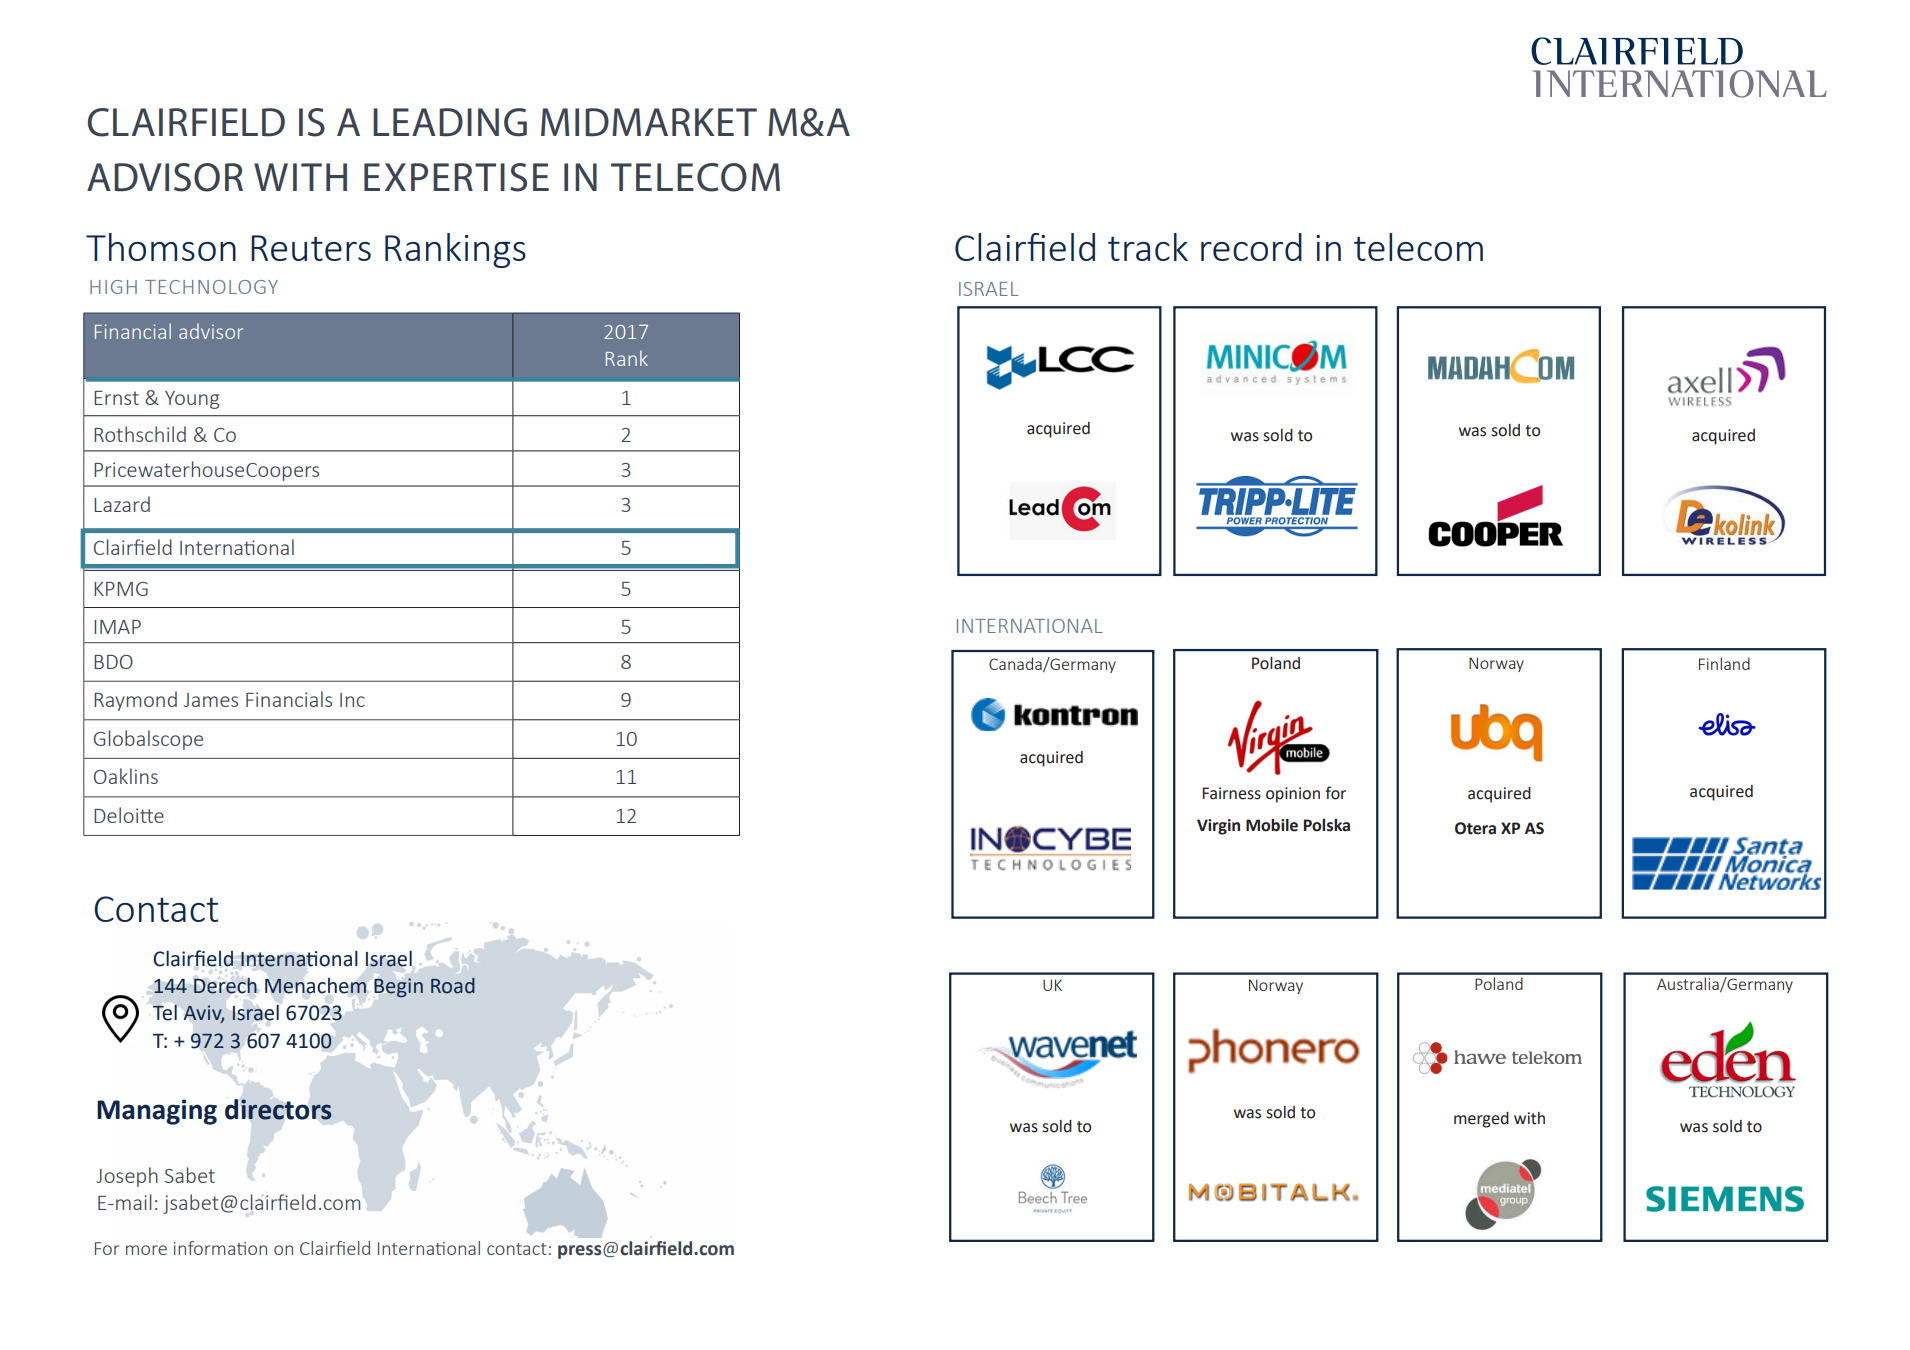 The width and height of the screenshot is (1910, 1350). What do you see at coordinates (456, 177) in the screenshot?
I see `EXPERTISE` at bounding box center [456, 177].
